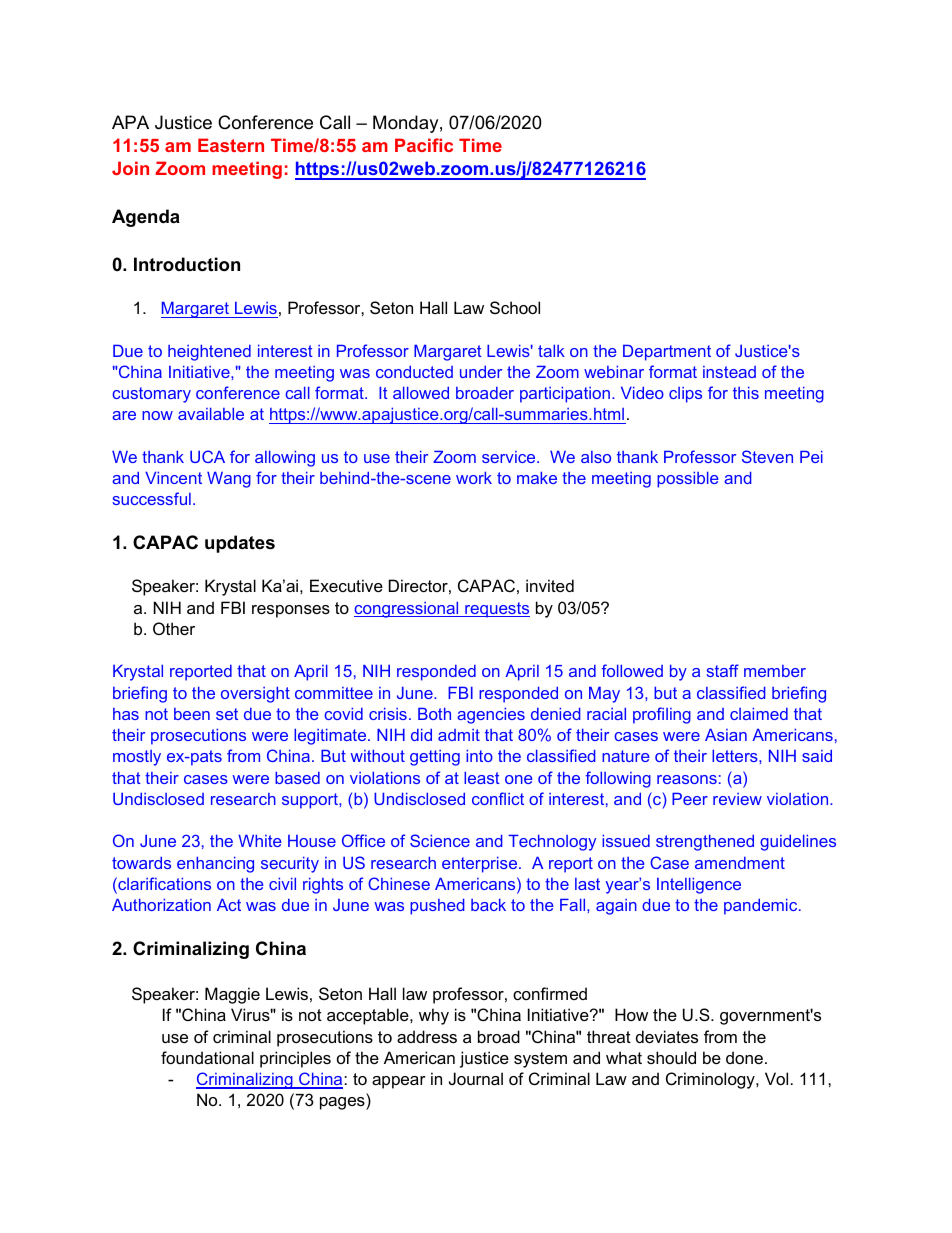  Describe the element at coordinates (211, 414) in the image. I see `available` at that location.
